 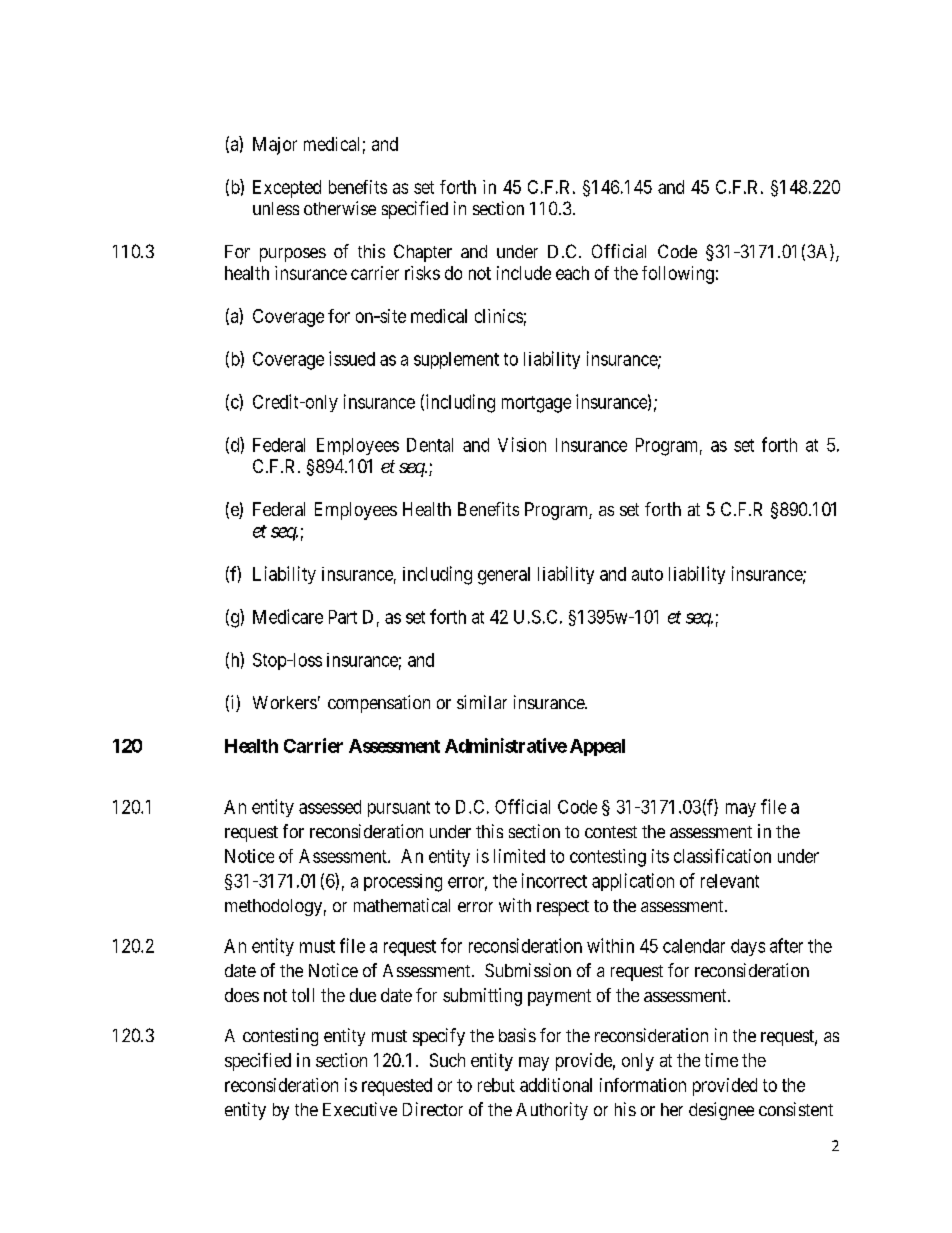 What do you see at coordinates (597, 747) in the screenshot?
I see `Appeal` at bounding box center [597, 747].
